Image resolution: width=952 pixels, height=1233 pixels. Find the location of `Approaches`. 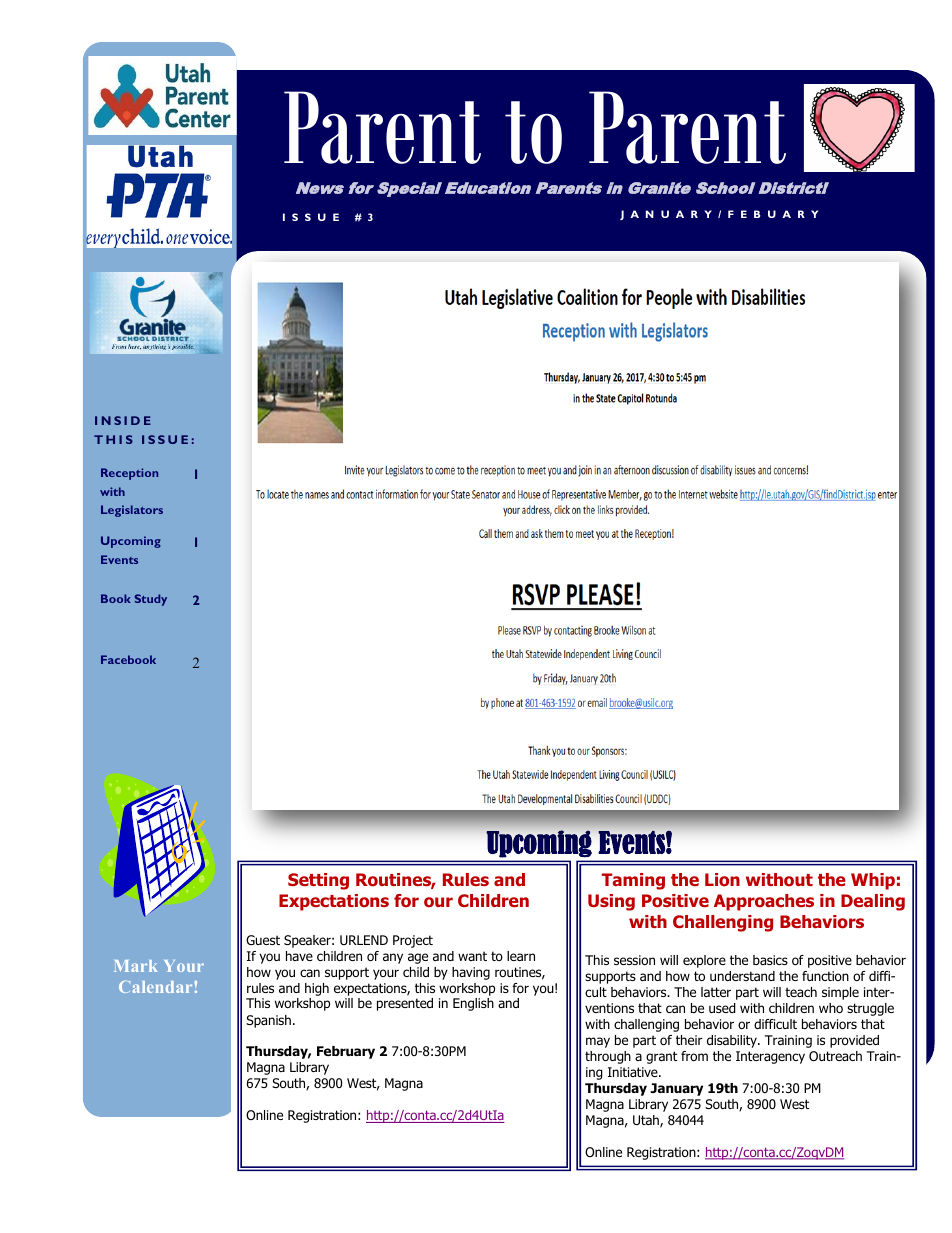

Approaches is located at coordinates (764, 902).
